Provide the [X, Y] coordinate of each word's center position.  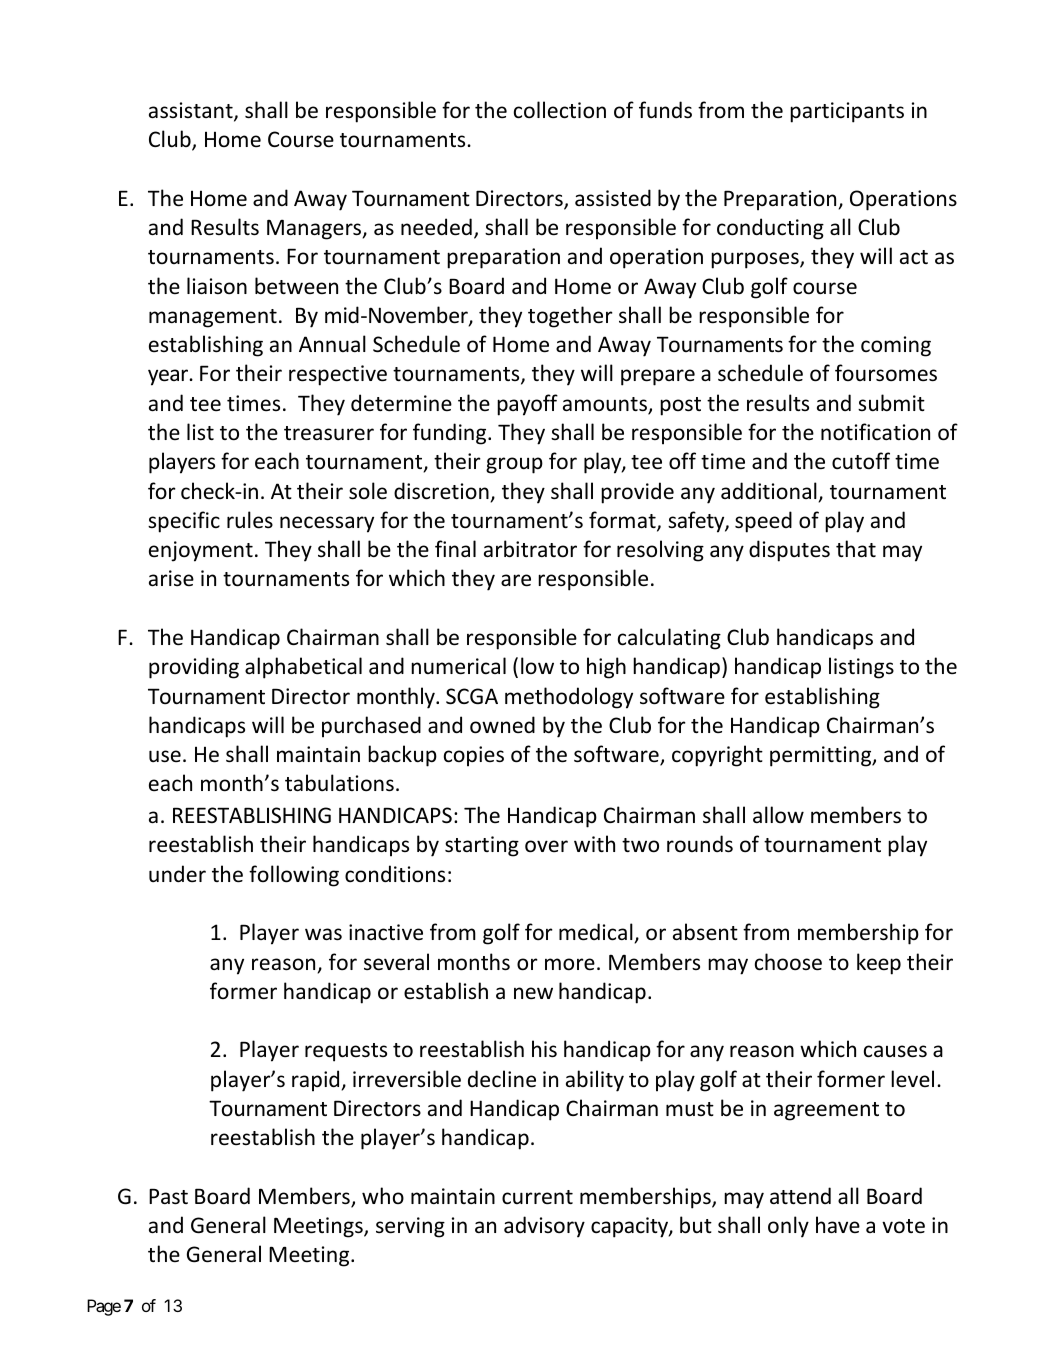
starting [482, 846]
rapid [317, 1081]
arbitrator [530, 549]
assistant [192, 111]
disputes [789, 551]
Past [168, 1196]
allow [778, 815]
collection [560, 110]
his [544, 1049]
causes [895, 1051]
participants [847, 112]
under [177, 873]
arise [171, 578]
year [169, 377]
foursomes [886, 373]
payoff [527, 405]
